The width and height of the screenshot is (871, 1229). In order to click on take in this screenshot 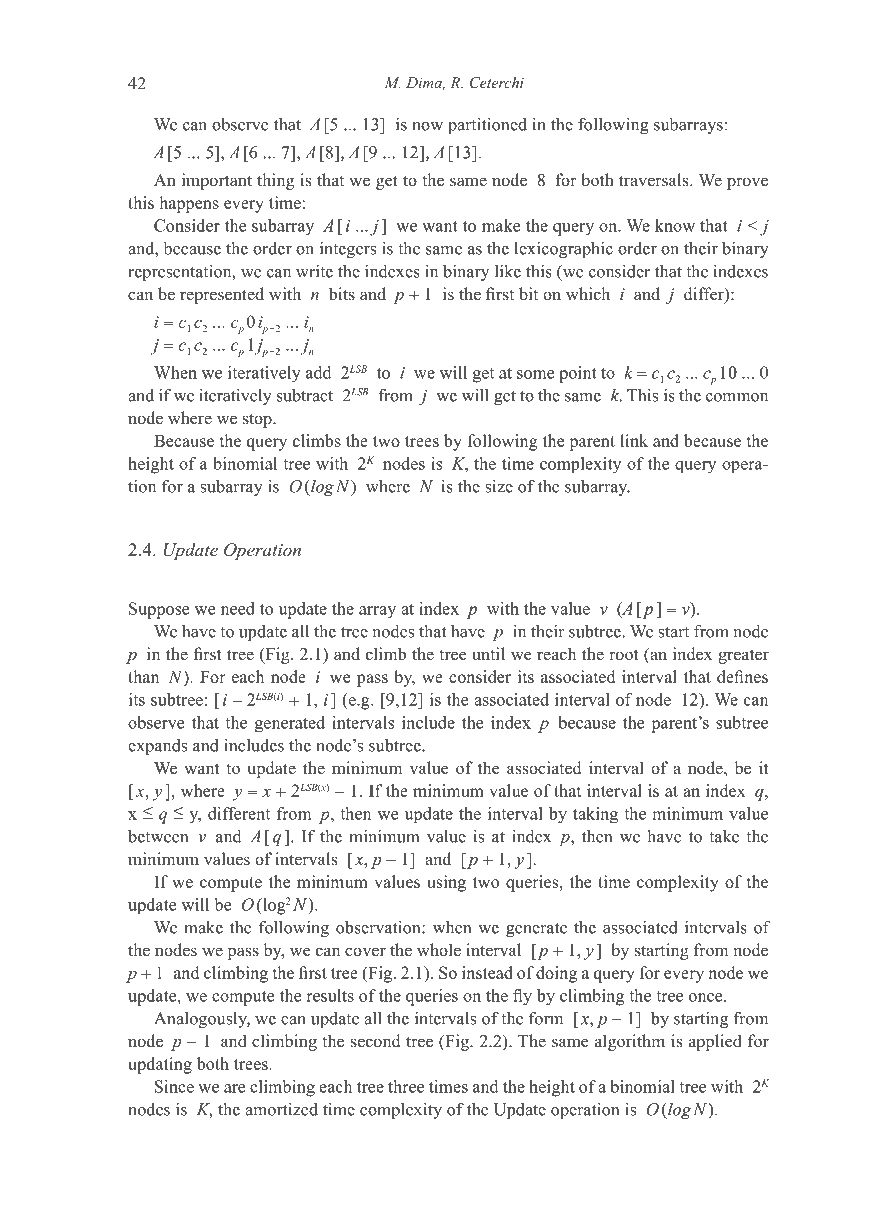, I will do `click(724, 836)`.
